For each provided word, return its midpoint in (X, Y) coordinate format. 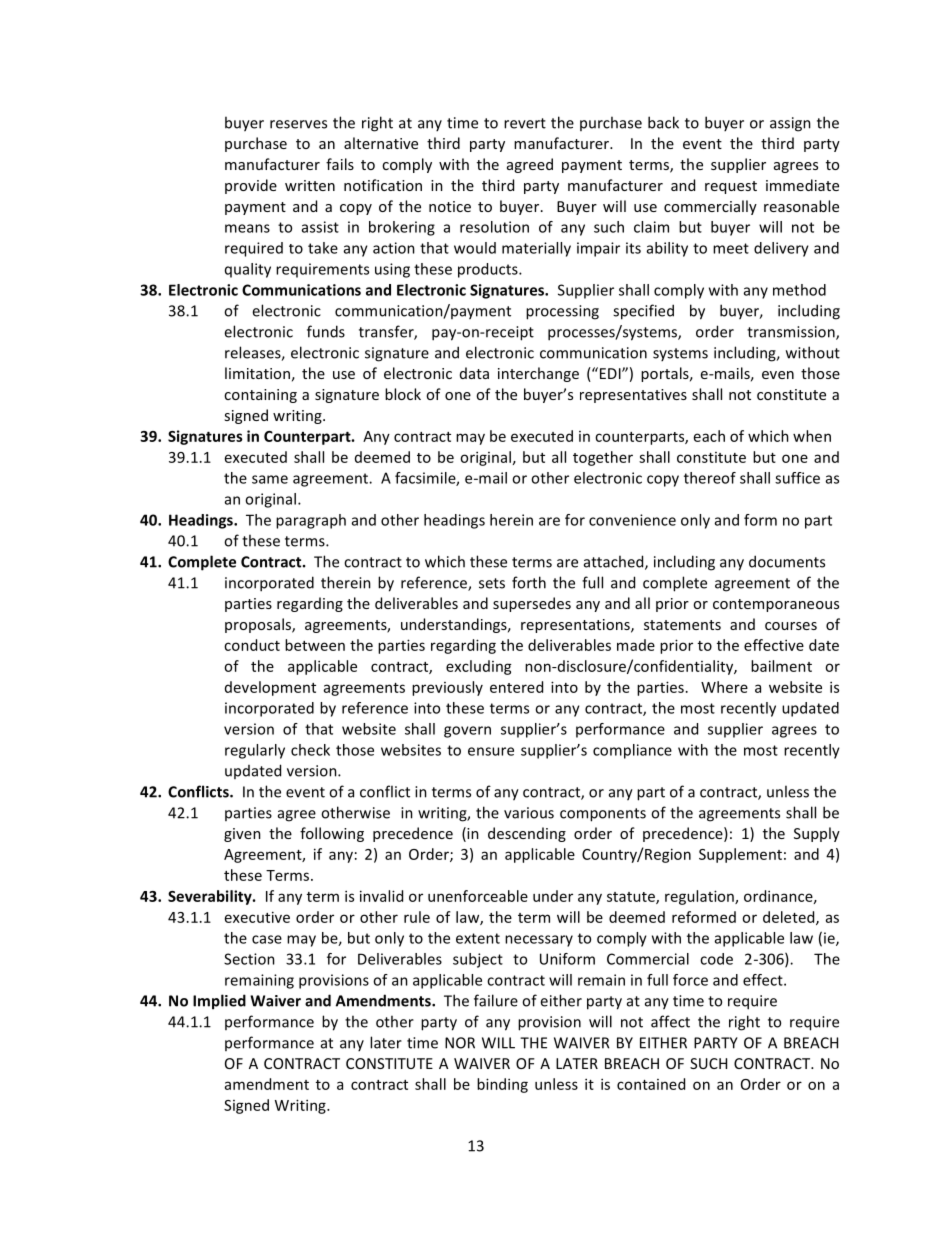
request (731, 187)
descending (527, 834)
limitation (257, 373)
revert (525, 123)
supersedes (532, 604)
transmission (792, 333)
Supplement (740, 855)
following (332, 834)
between (315, 645)
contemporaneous (776, 605)
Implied (219, 1002)
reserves (298, 124)
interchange (538, 374)
